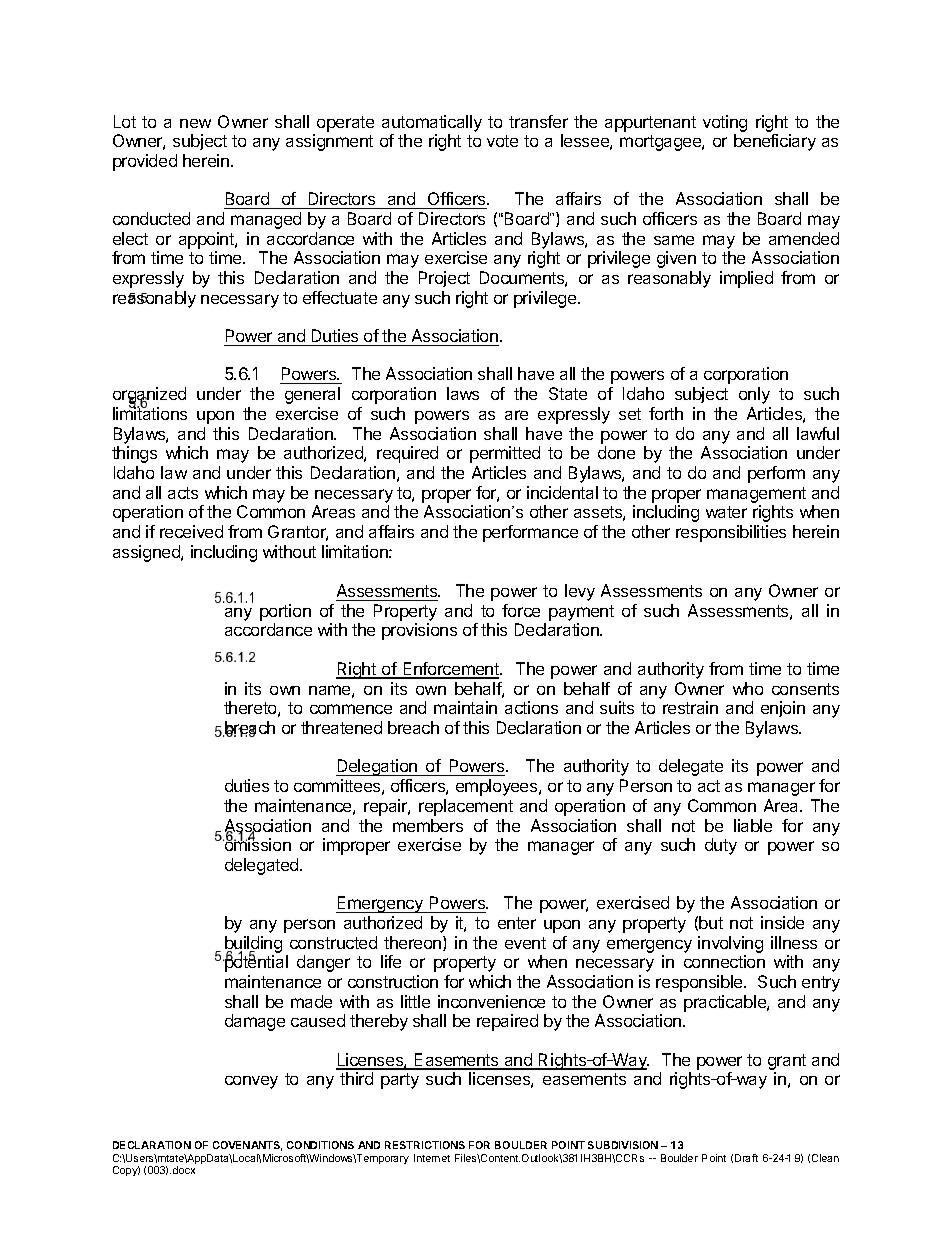  What do you see at coordinates (183, 493) in the screenshot?
I see `acts` at bounding box center [183, 493].
